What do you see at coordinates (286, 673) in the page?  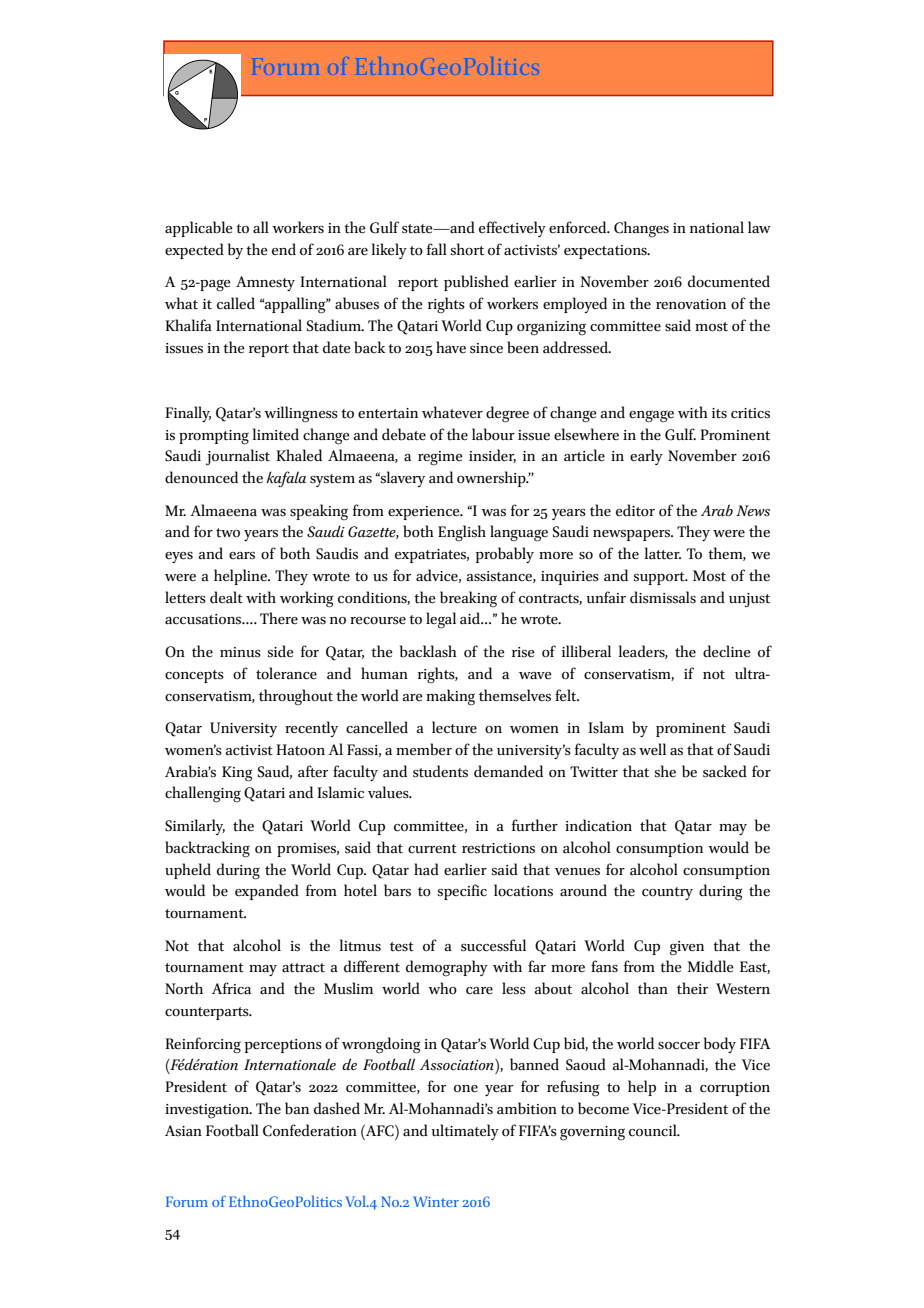 I see `tolerance` at bounding box center [286, 673].
